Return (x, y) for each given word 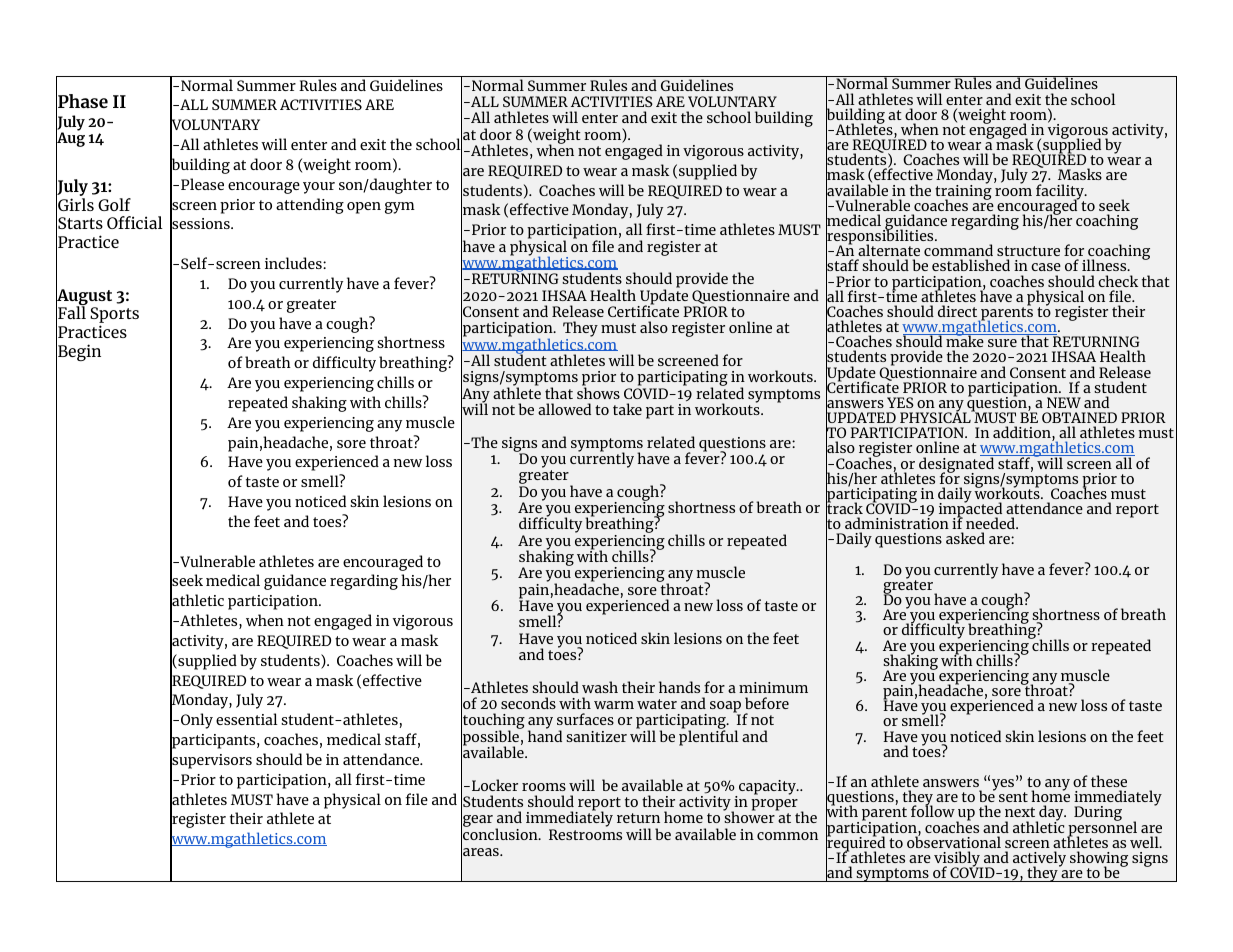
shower (750, 816)
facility (1061, 192)
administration (897, 523)
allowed (564, 409)
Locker (495, 785)
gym (400, 208)
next (1020, 812)
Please (202, 184)
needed (991, 523)
